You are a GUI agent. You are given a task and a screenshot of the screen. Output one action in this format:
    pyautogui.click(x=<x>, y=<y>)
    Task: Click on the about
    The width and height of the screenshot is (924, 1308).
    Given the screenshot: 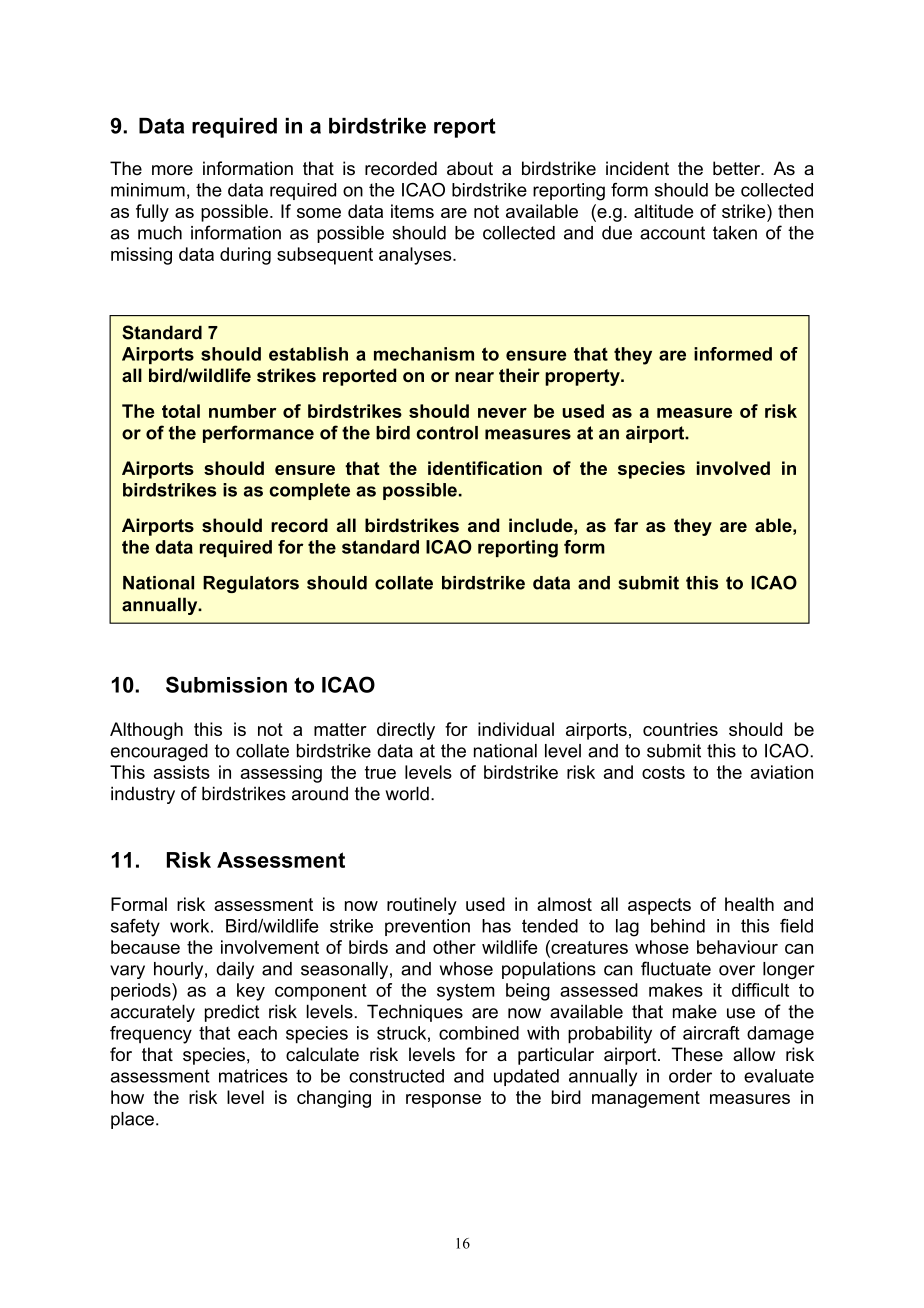 What is the action you would take?
    pyautogui.click(x=470, y=168)
